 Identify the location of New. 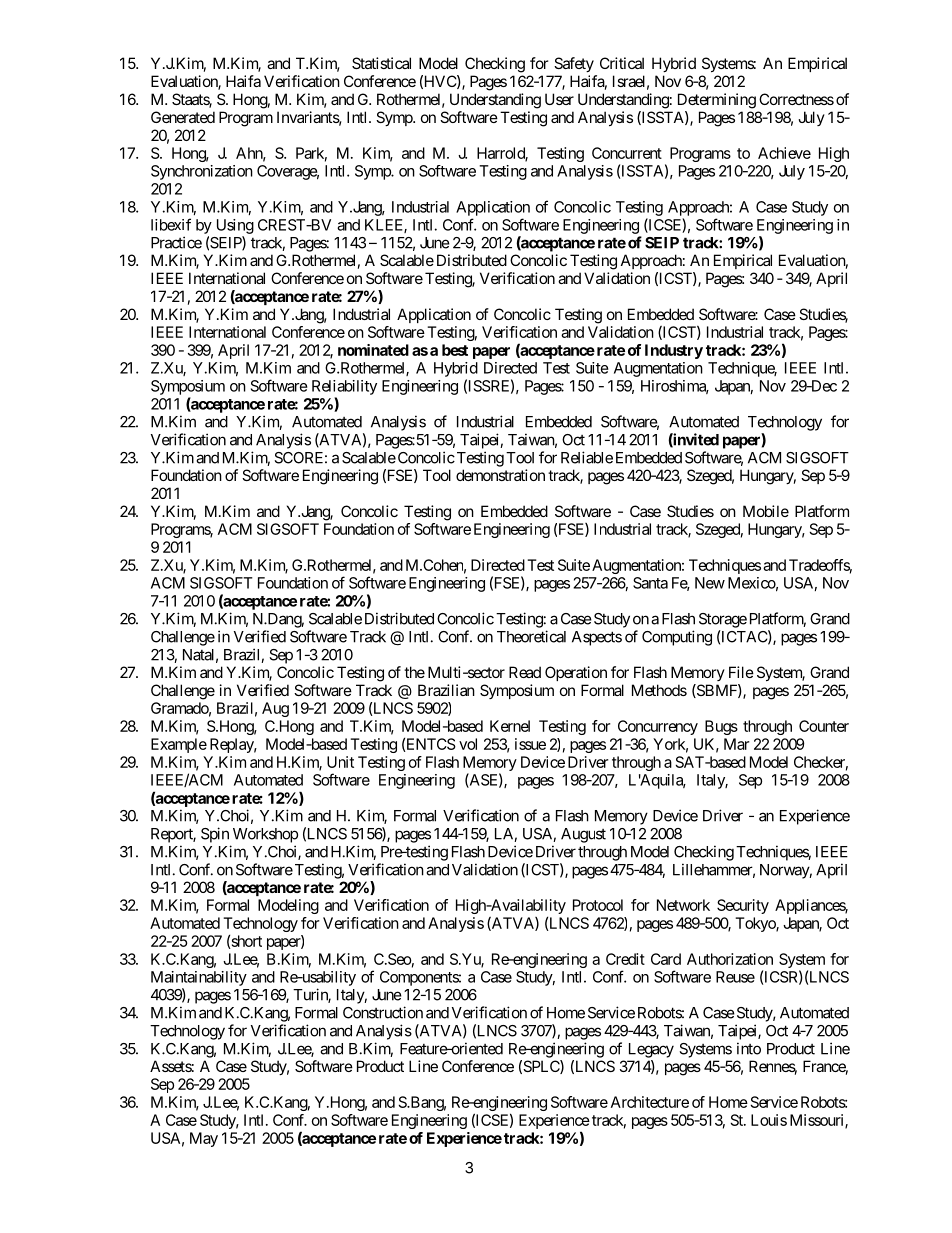
(710, 583).
